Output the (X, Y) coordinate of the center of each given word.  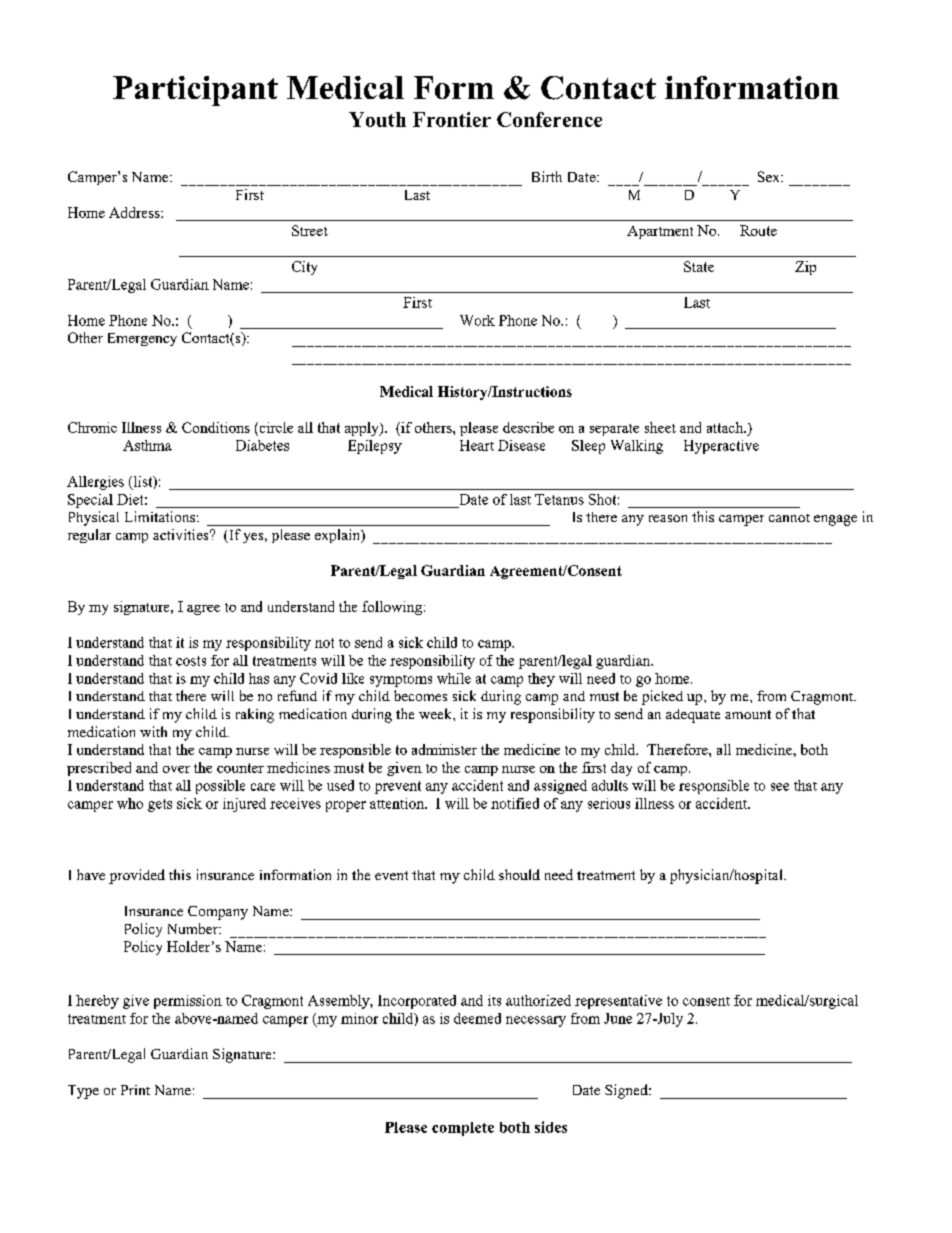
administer (444, 749)
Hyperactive (721, 447)
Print (135, 1090)
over (176, 769)
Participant (195, 91)
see (780, 787)
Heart (477, 445)
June (618, 1018)
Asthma (147, 445)
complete (463, 1129)
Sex (770, 176)
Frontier (452, 119)
